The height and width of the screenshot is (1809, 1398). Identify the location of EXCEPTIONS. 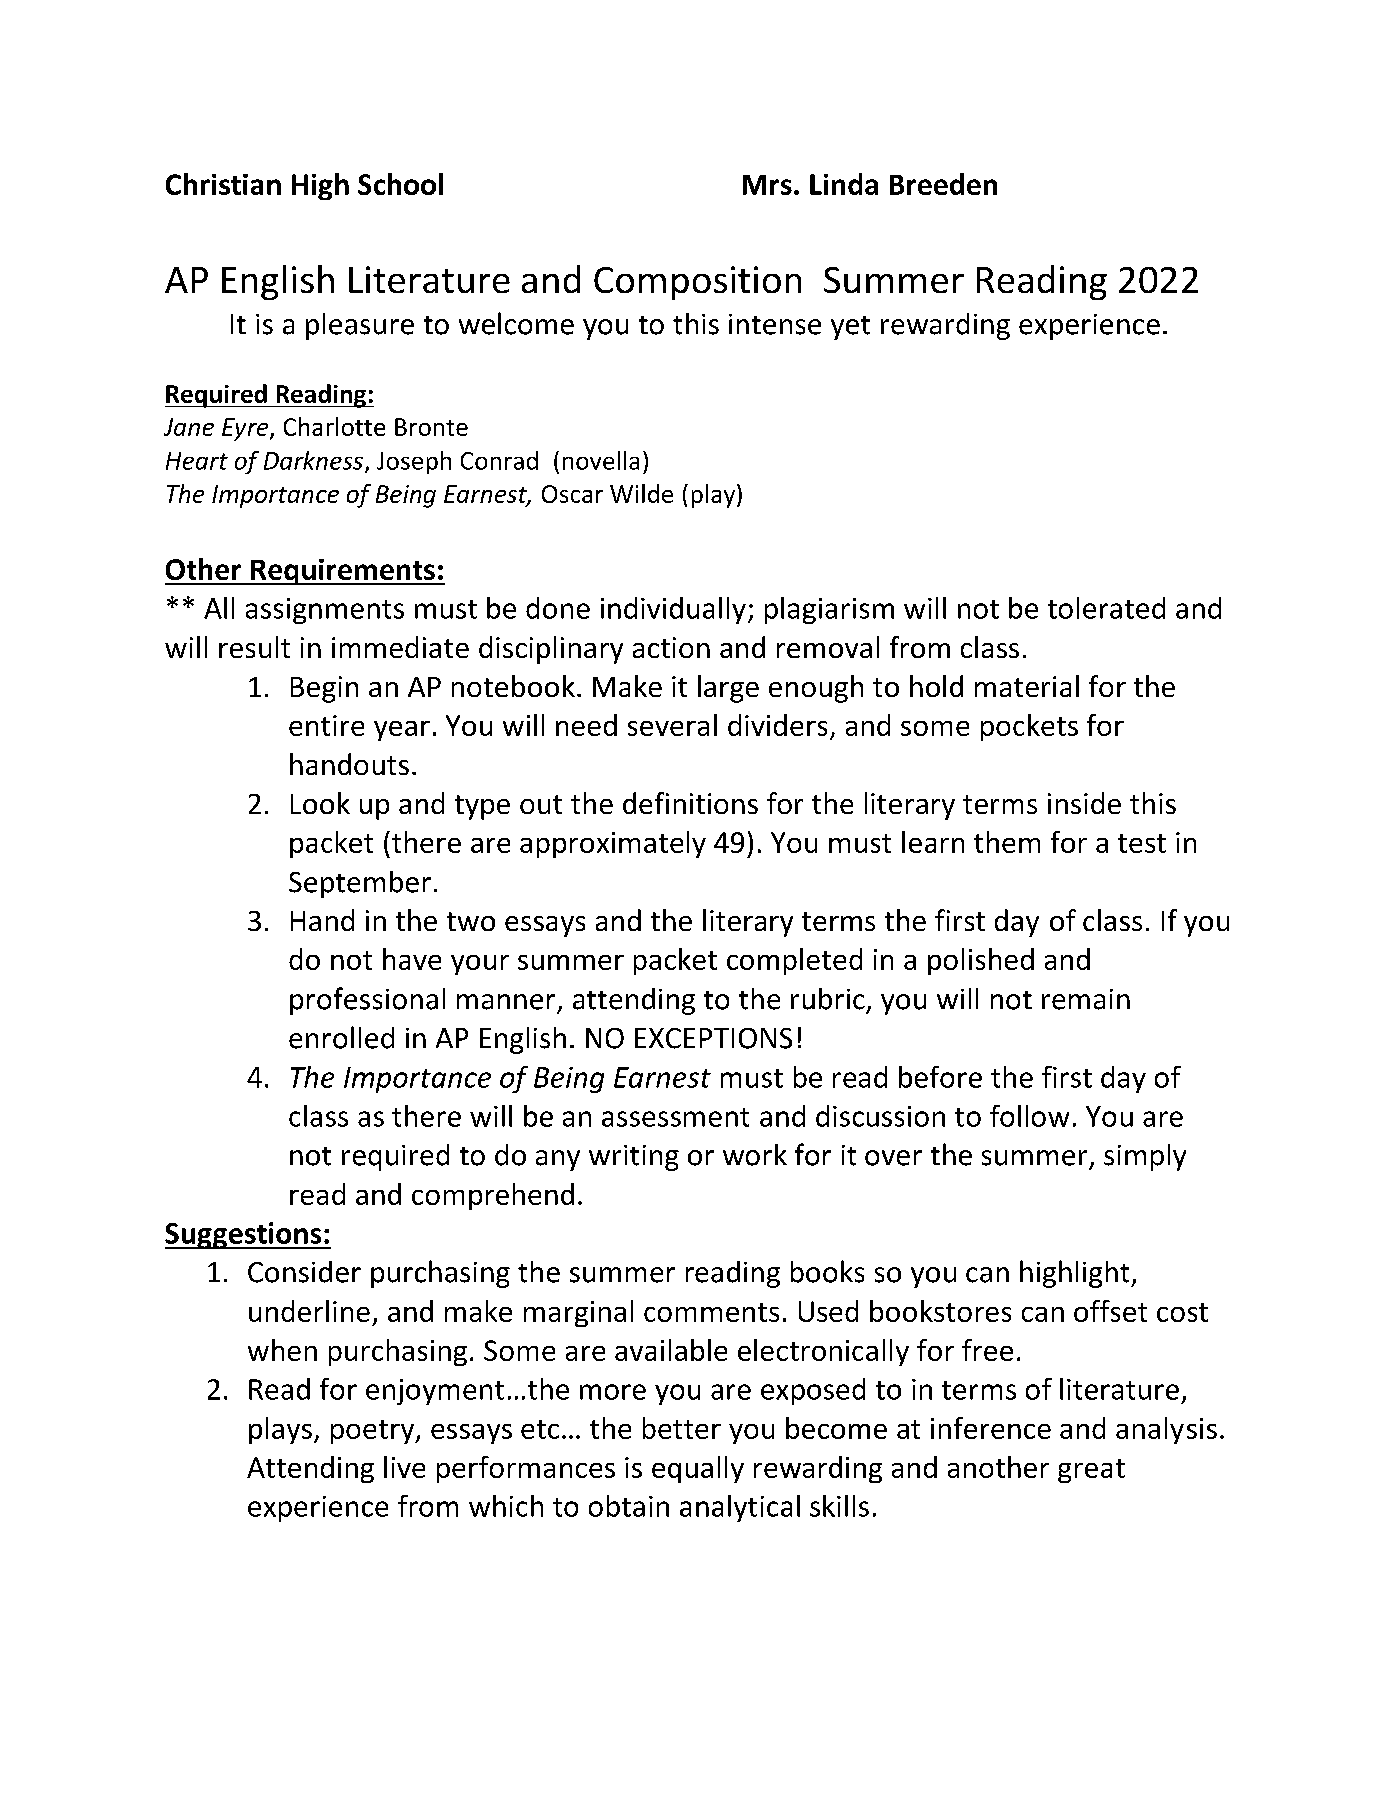
(713, 1038).
